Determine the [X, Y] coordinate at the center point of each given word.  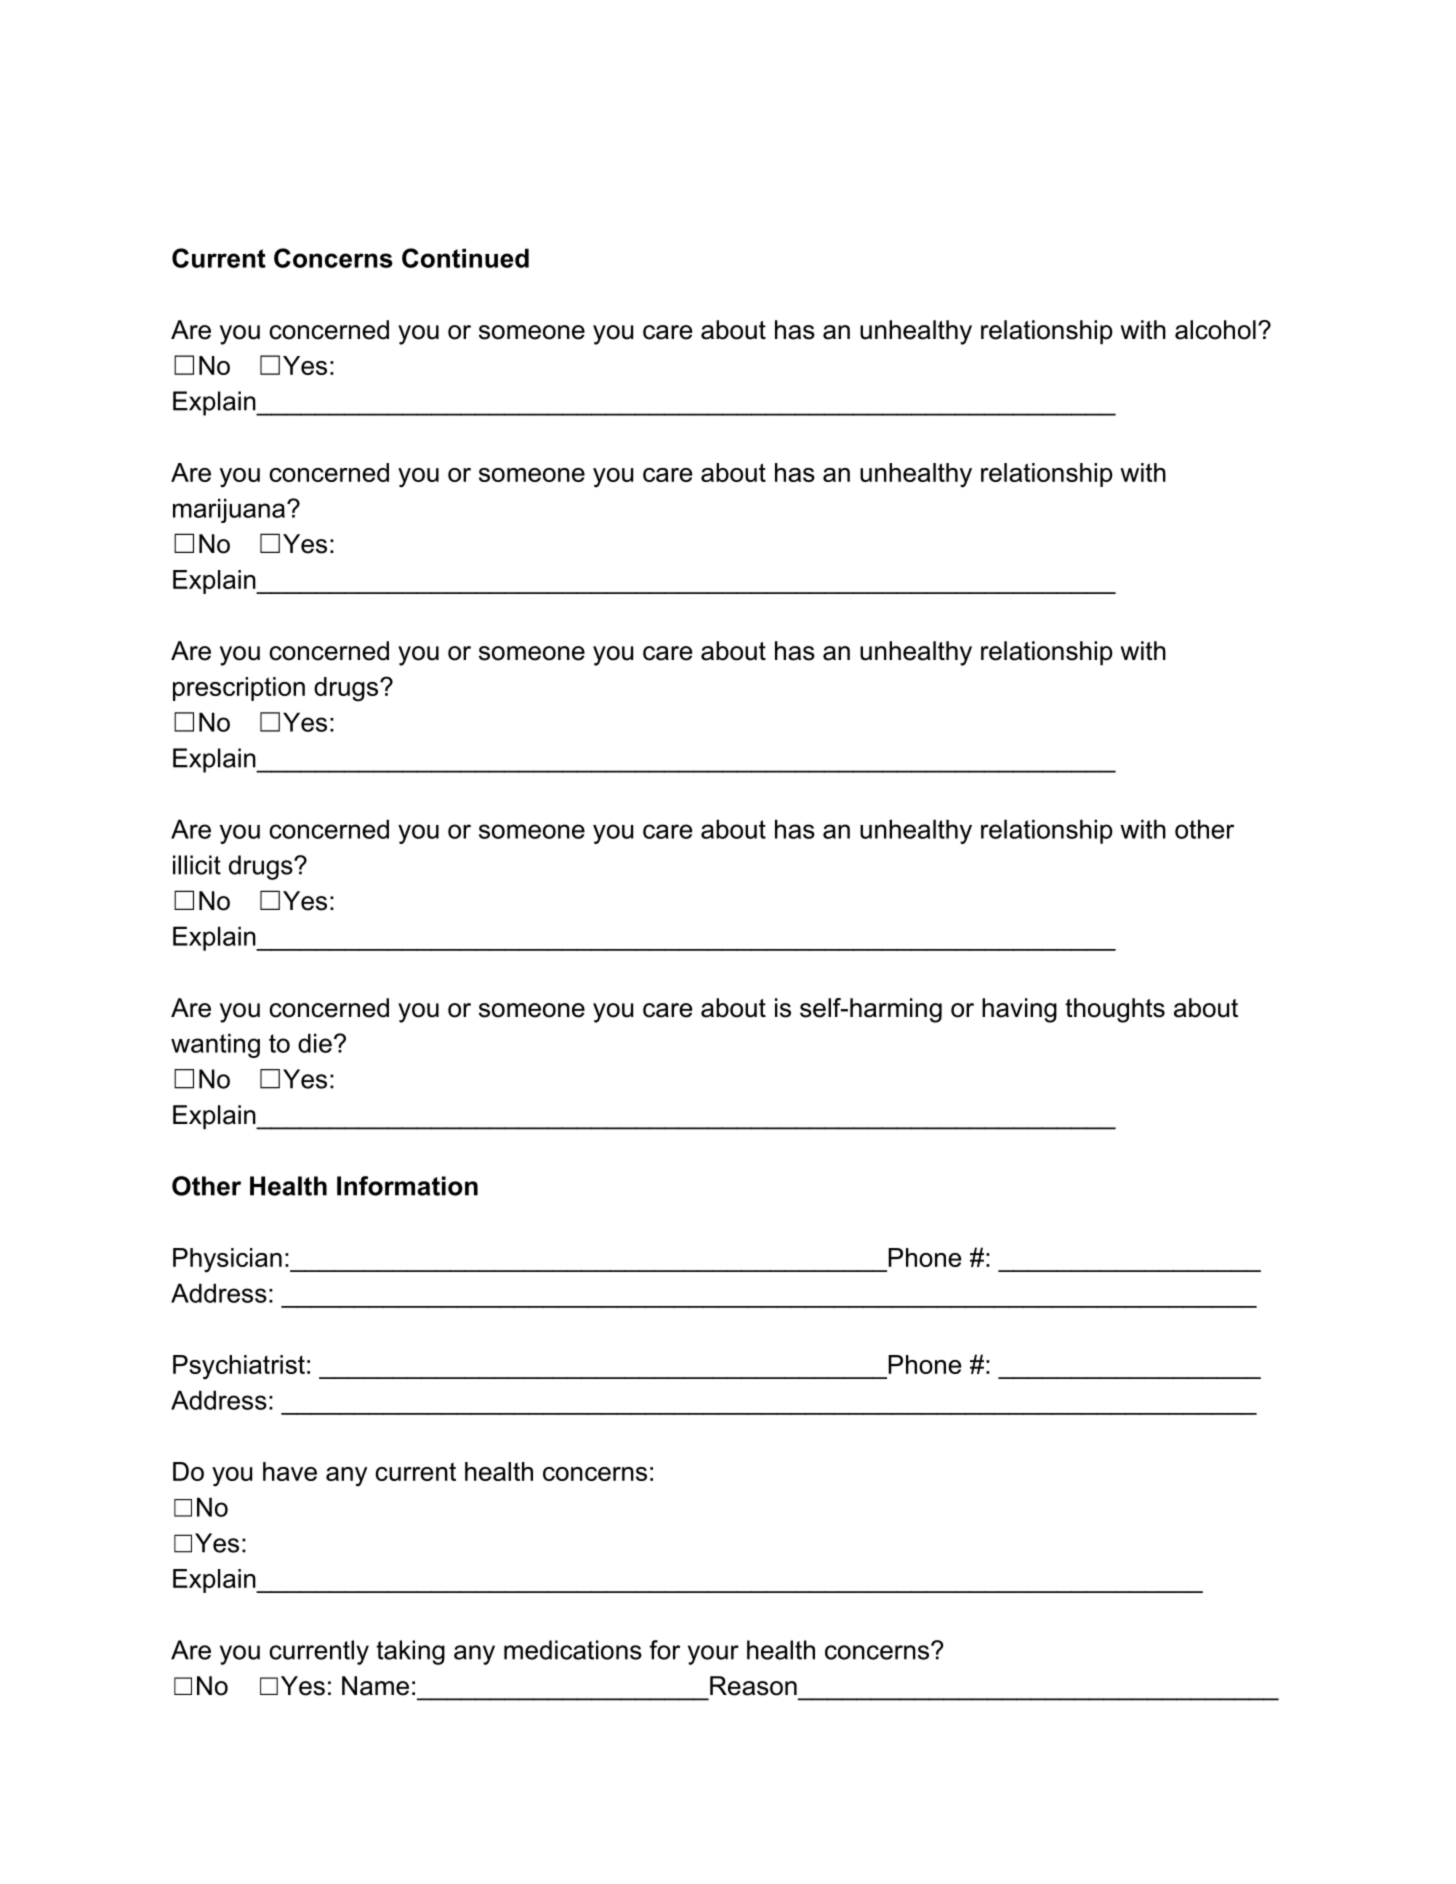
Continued [465, 258]
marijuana [229, 510]
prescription [239, 689]
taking [410, 1652]
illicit [197, 865]
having [1019, 1010]
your [713, 1655]
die [315, 1043]
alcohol [1215, 330]
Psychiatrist [239, 1367]
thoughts [1115, 1010]
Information [407, 1186]
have [290, 1471]
